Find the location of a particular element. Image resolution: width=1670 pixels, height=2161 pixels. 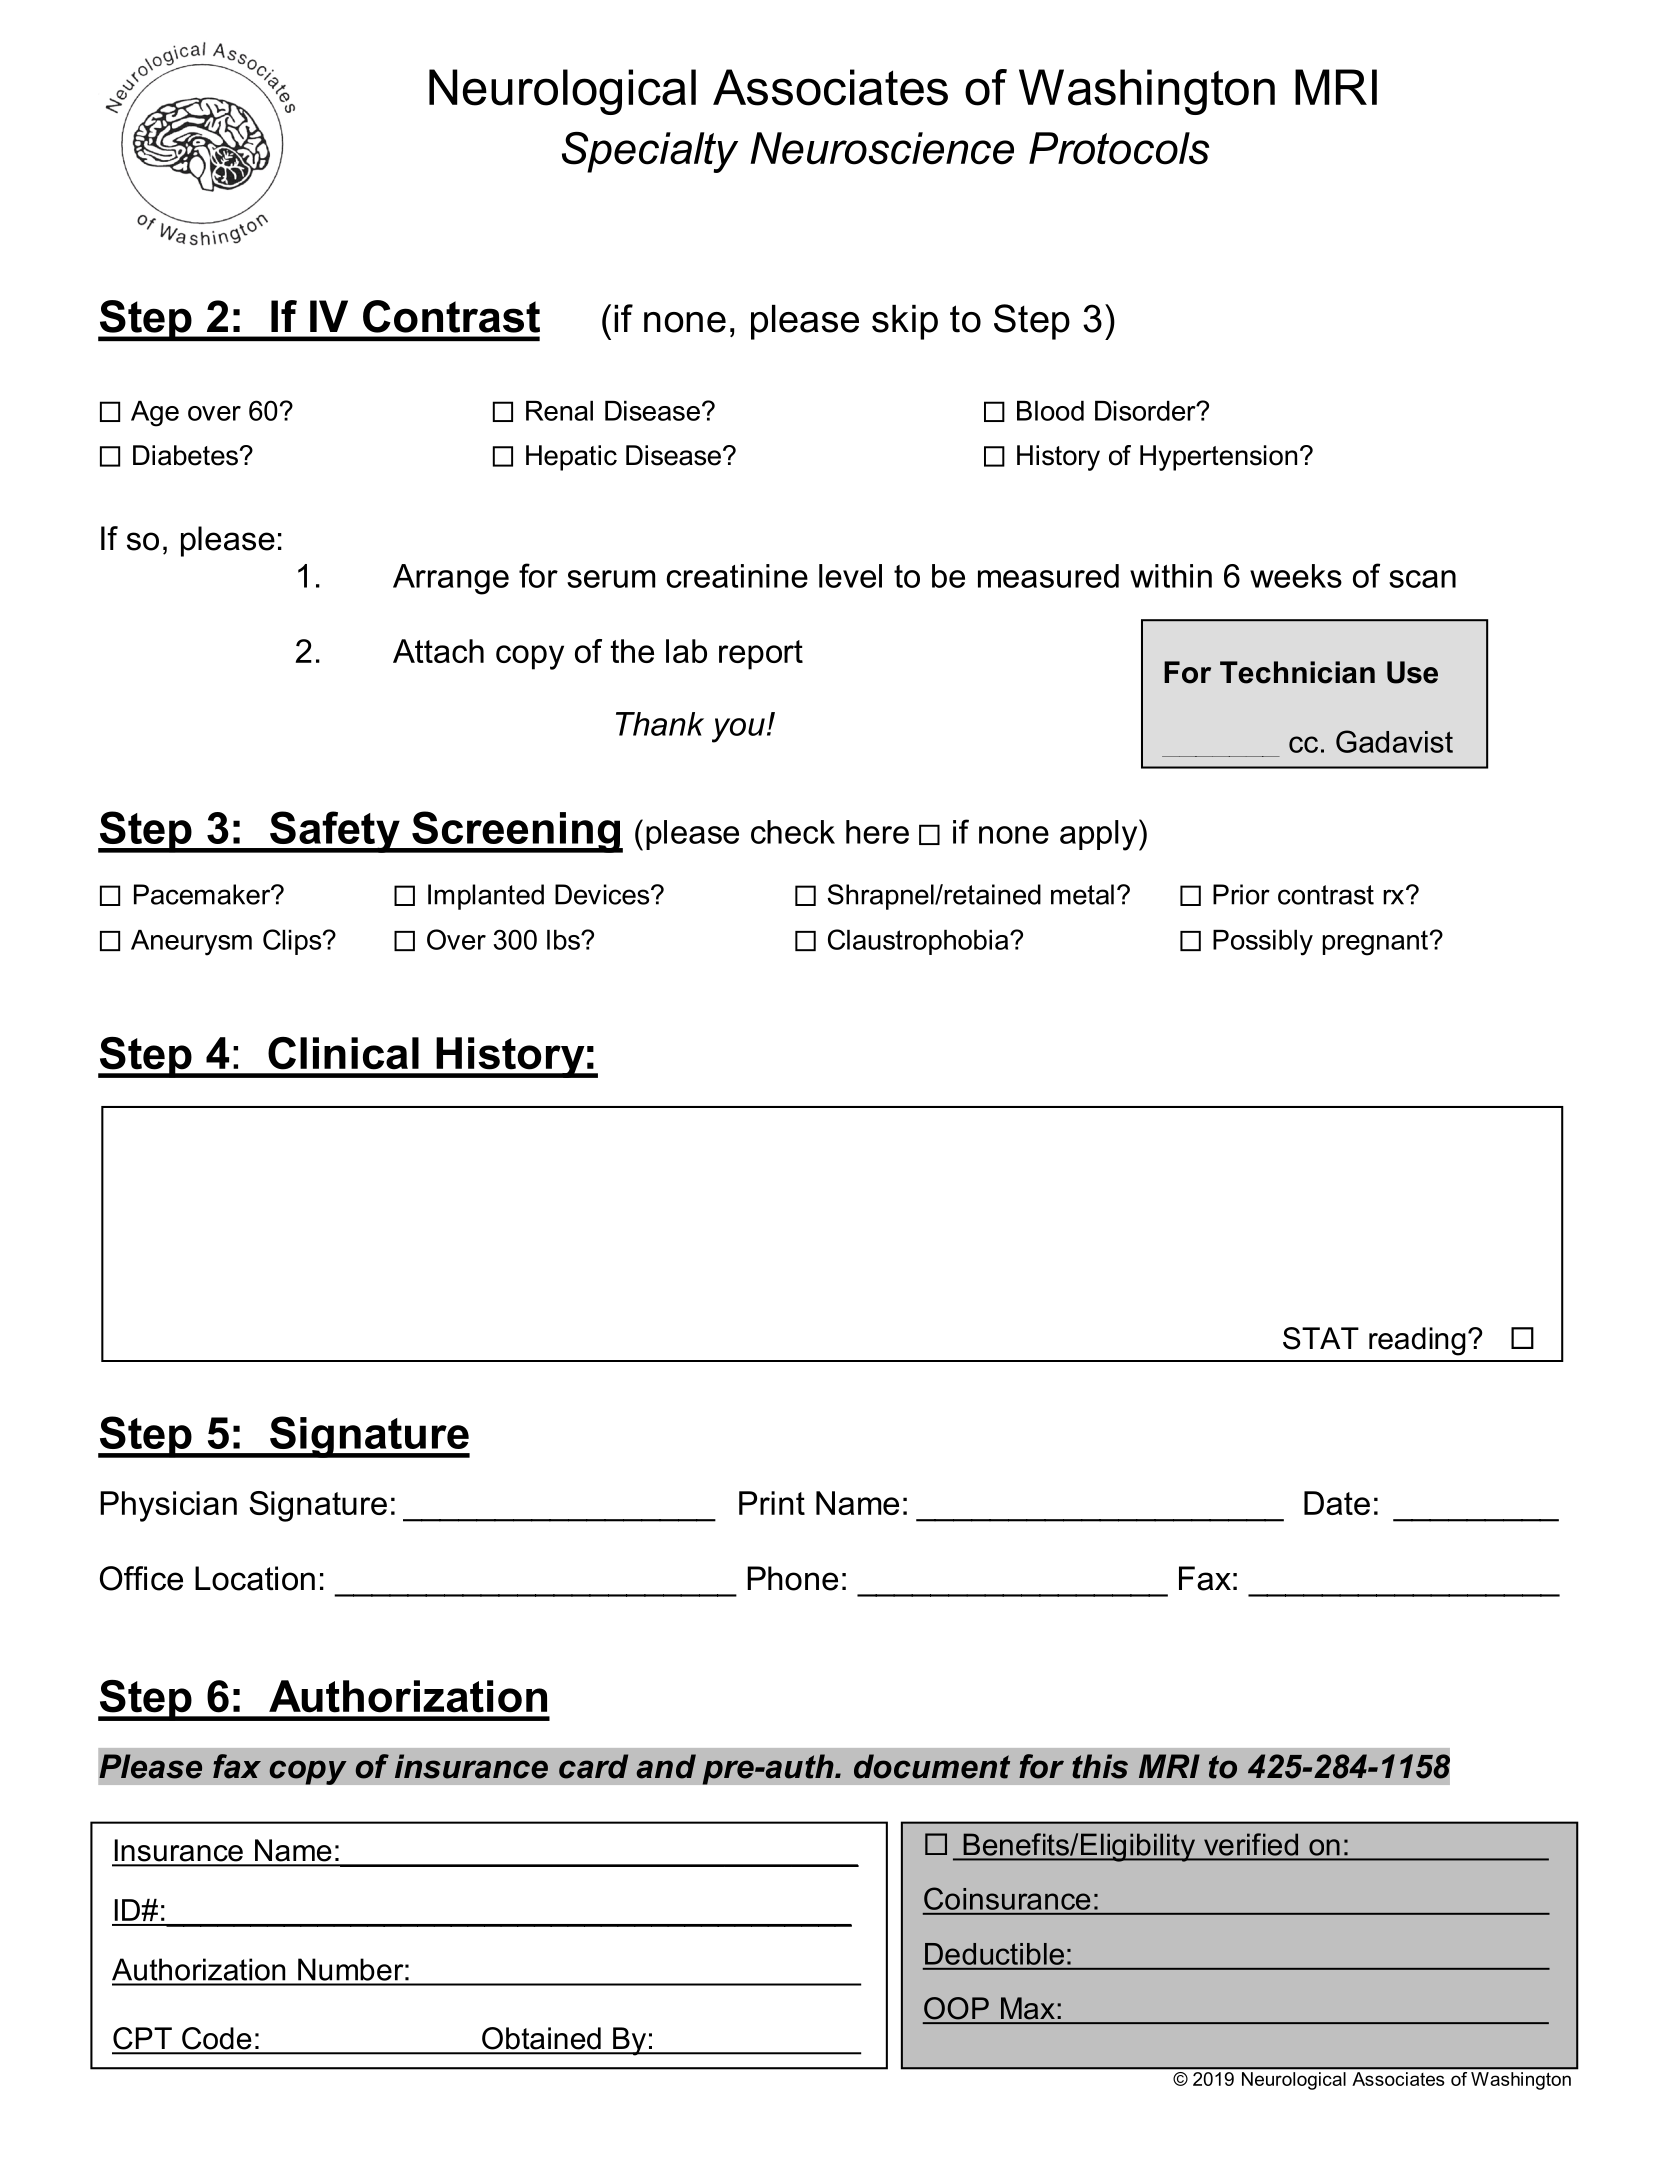

Age is located at coordinates (155, 414).
